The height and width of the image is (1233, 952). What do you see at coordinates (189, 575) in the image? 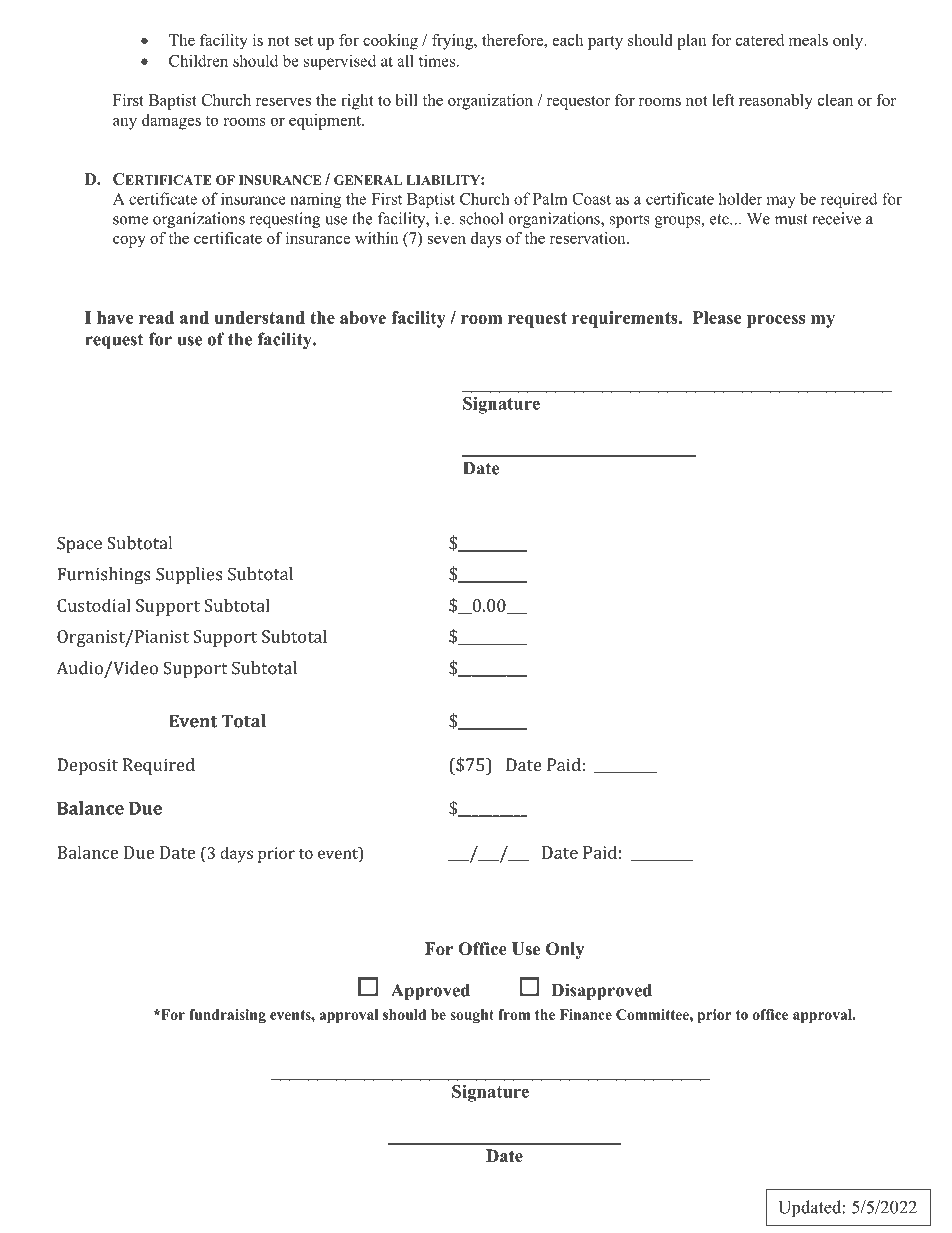
I see `Supplies` at bounding box center [189, 575].
